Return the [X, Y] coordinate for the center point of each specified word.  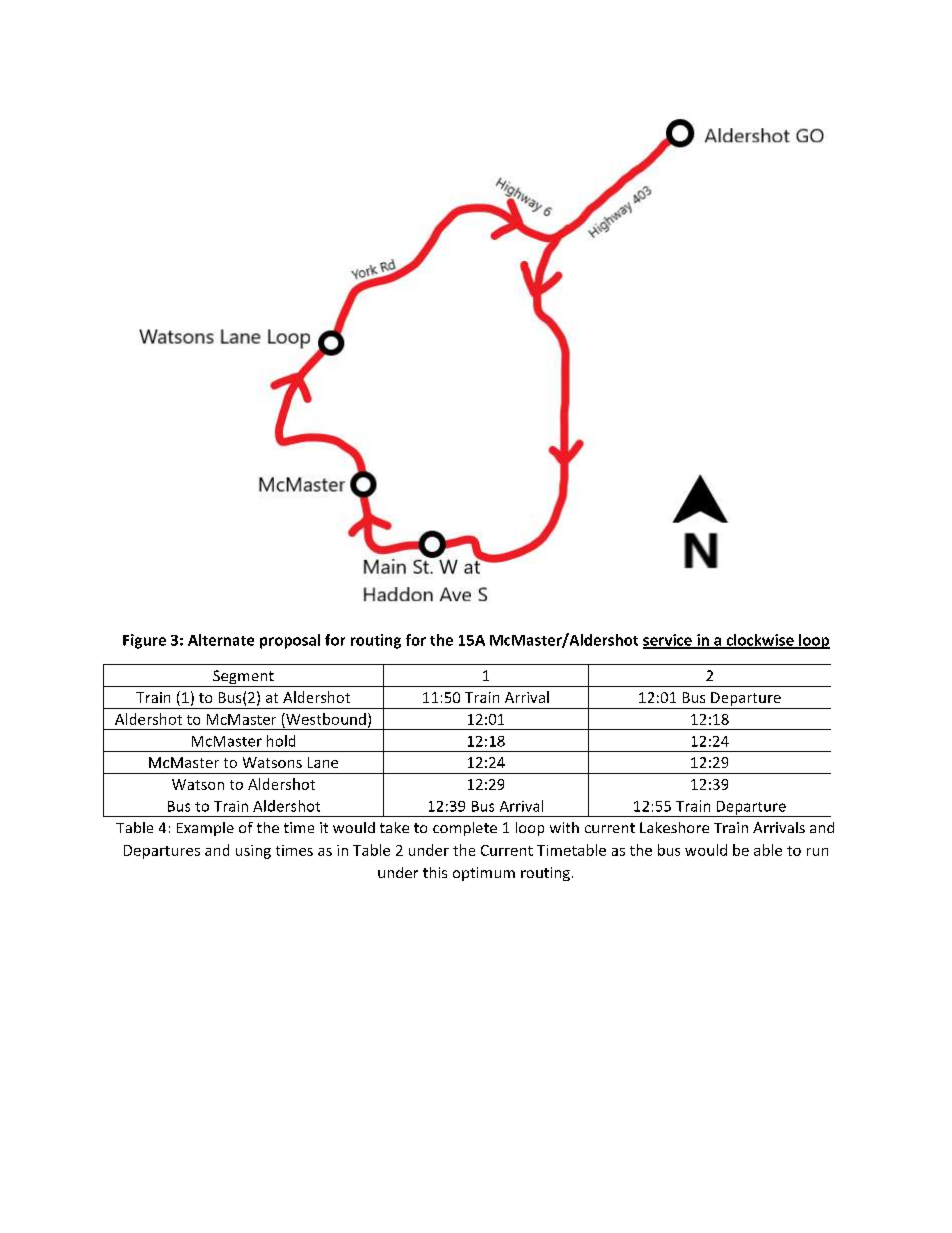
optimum [484, 874]
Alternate [221, 640]
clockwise [760, 641]
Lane [323, 762]
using [253, 852]
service [668, 641]
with [564, 827]
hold [281, 741]
